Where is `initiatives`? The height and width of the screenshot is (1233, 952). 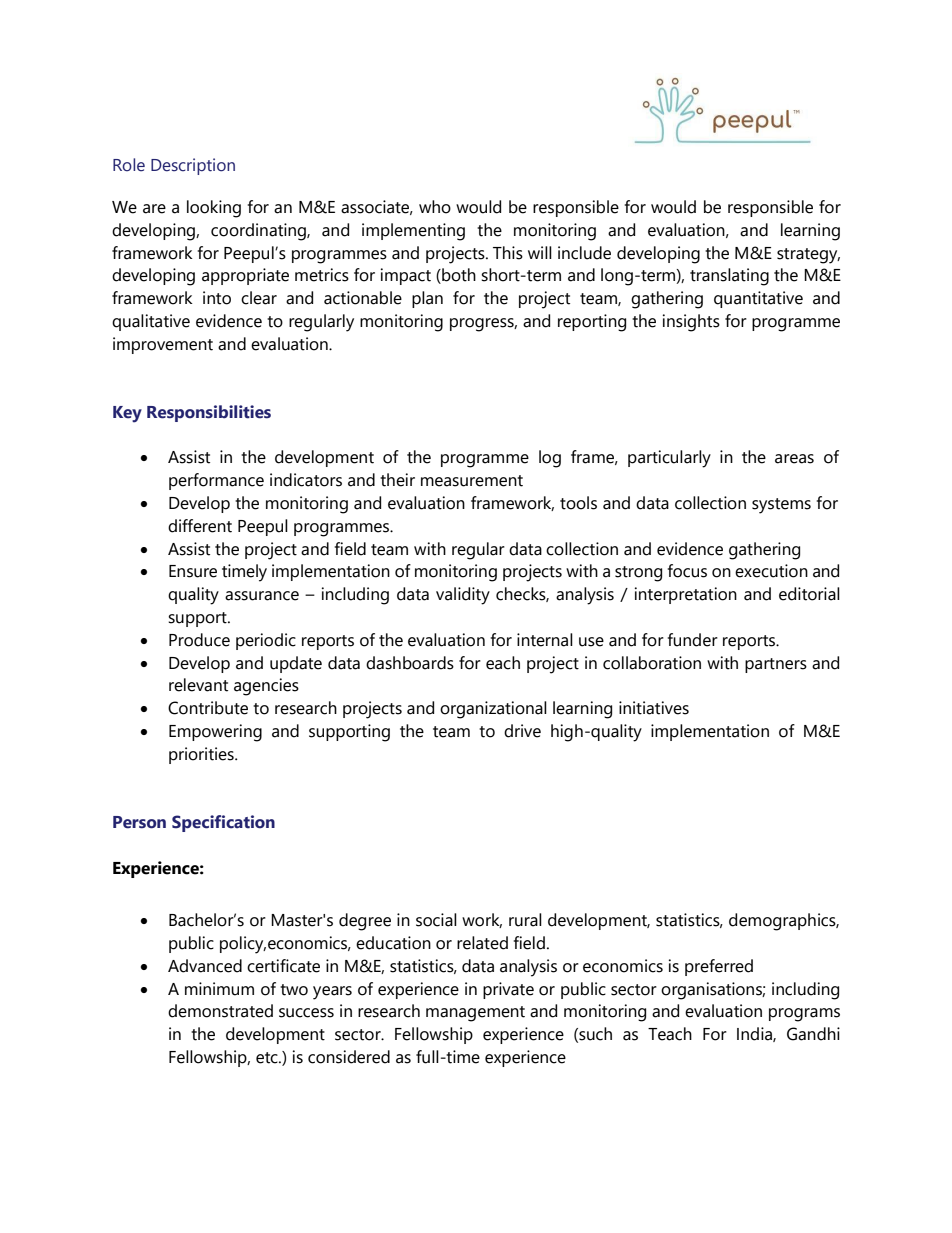 initiatives is located at coordinates (654, 708).
